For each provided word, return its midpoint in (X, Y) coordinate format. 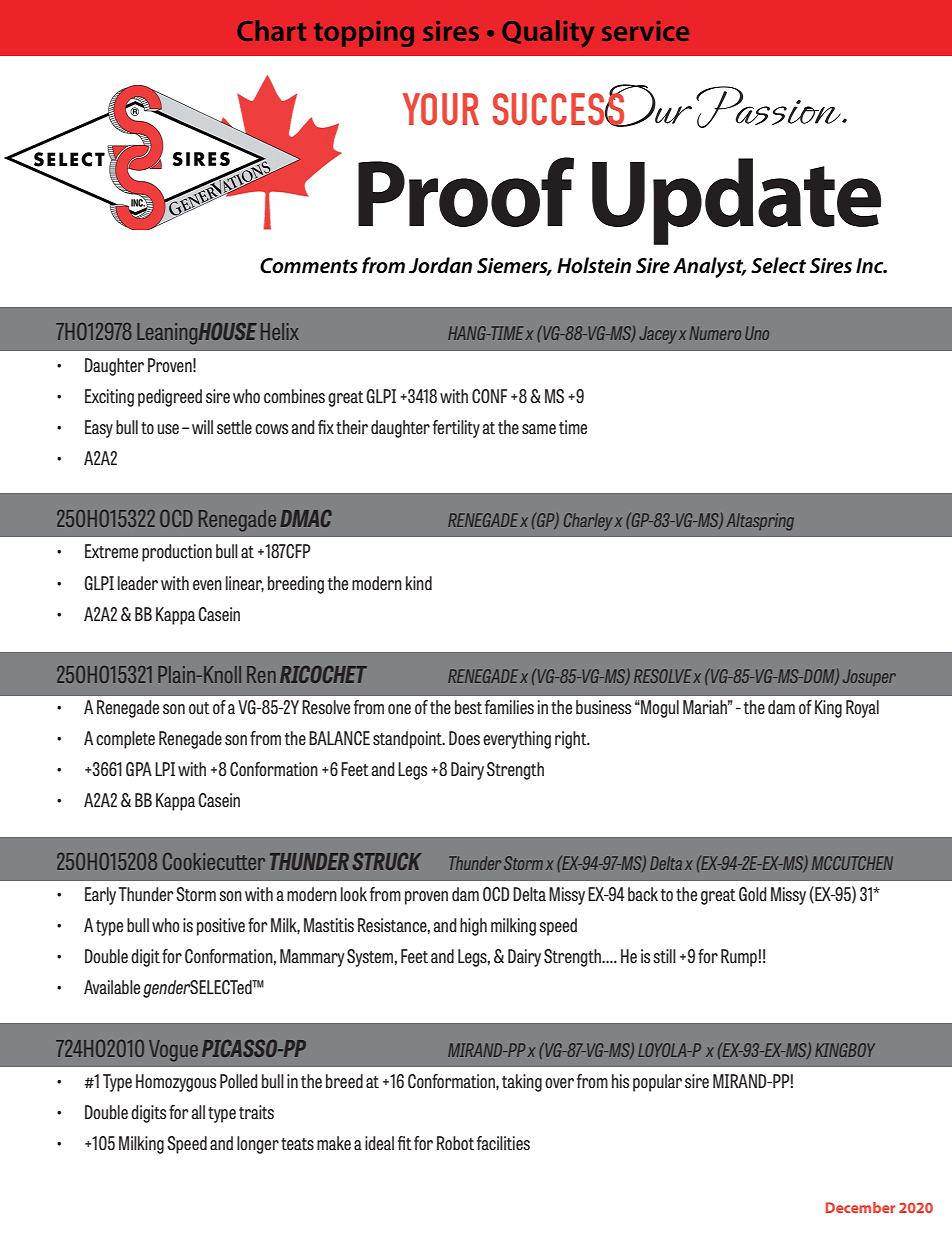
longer (258, 1145)
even (207, 585)
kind (419, 583)
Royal (862, 709)
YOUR (441, 109)
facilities (503, 1143)
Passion (769, 107)
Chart (271, 30)
